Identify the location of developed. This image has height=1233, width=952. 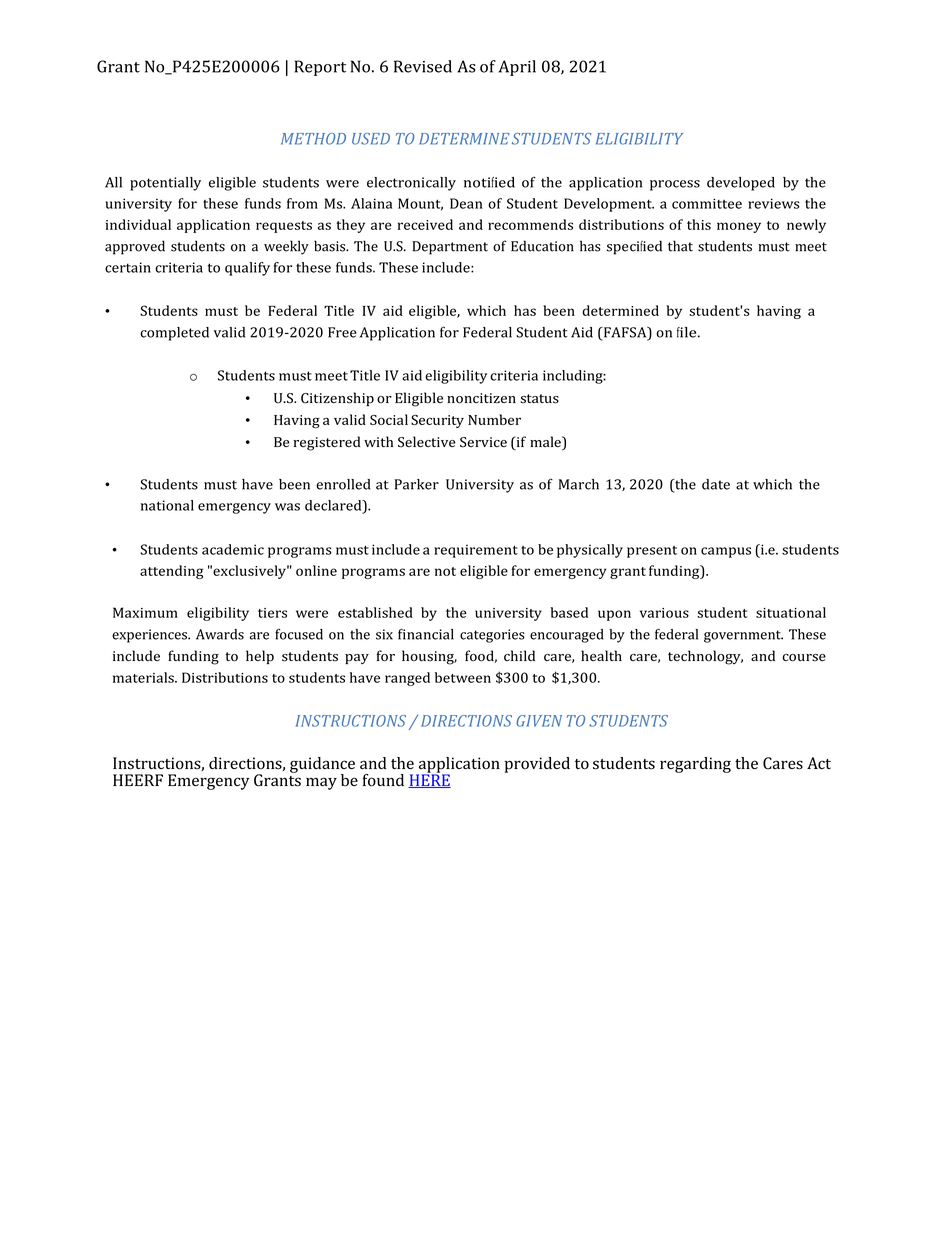
(741, 184).
